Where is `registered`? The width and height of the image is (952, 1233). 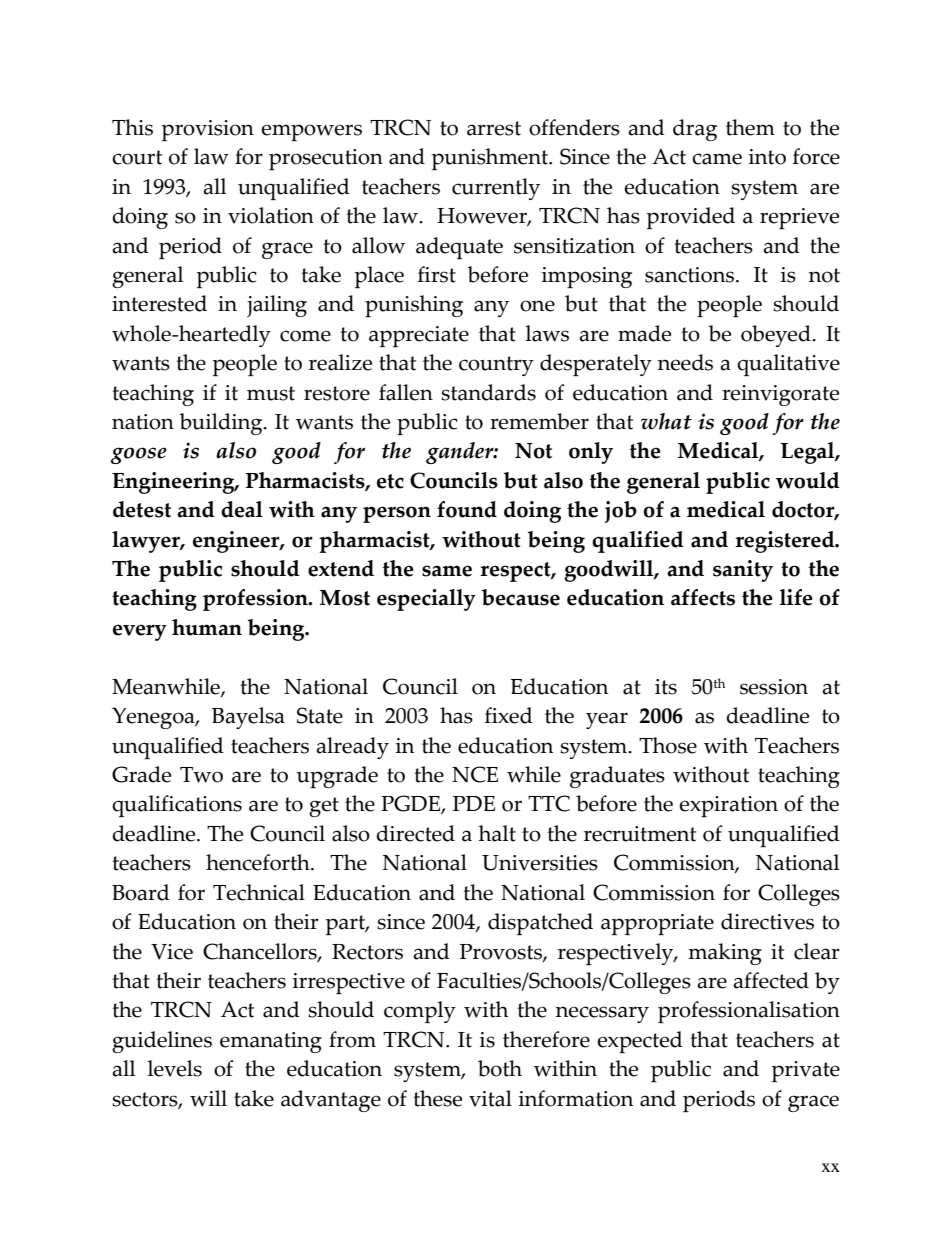
registered is located at coordinates (786, 542).
